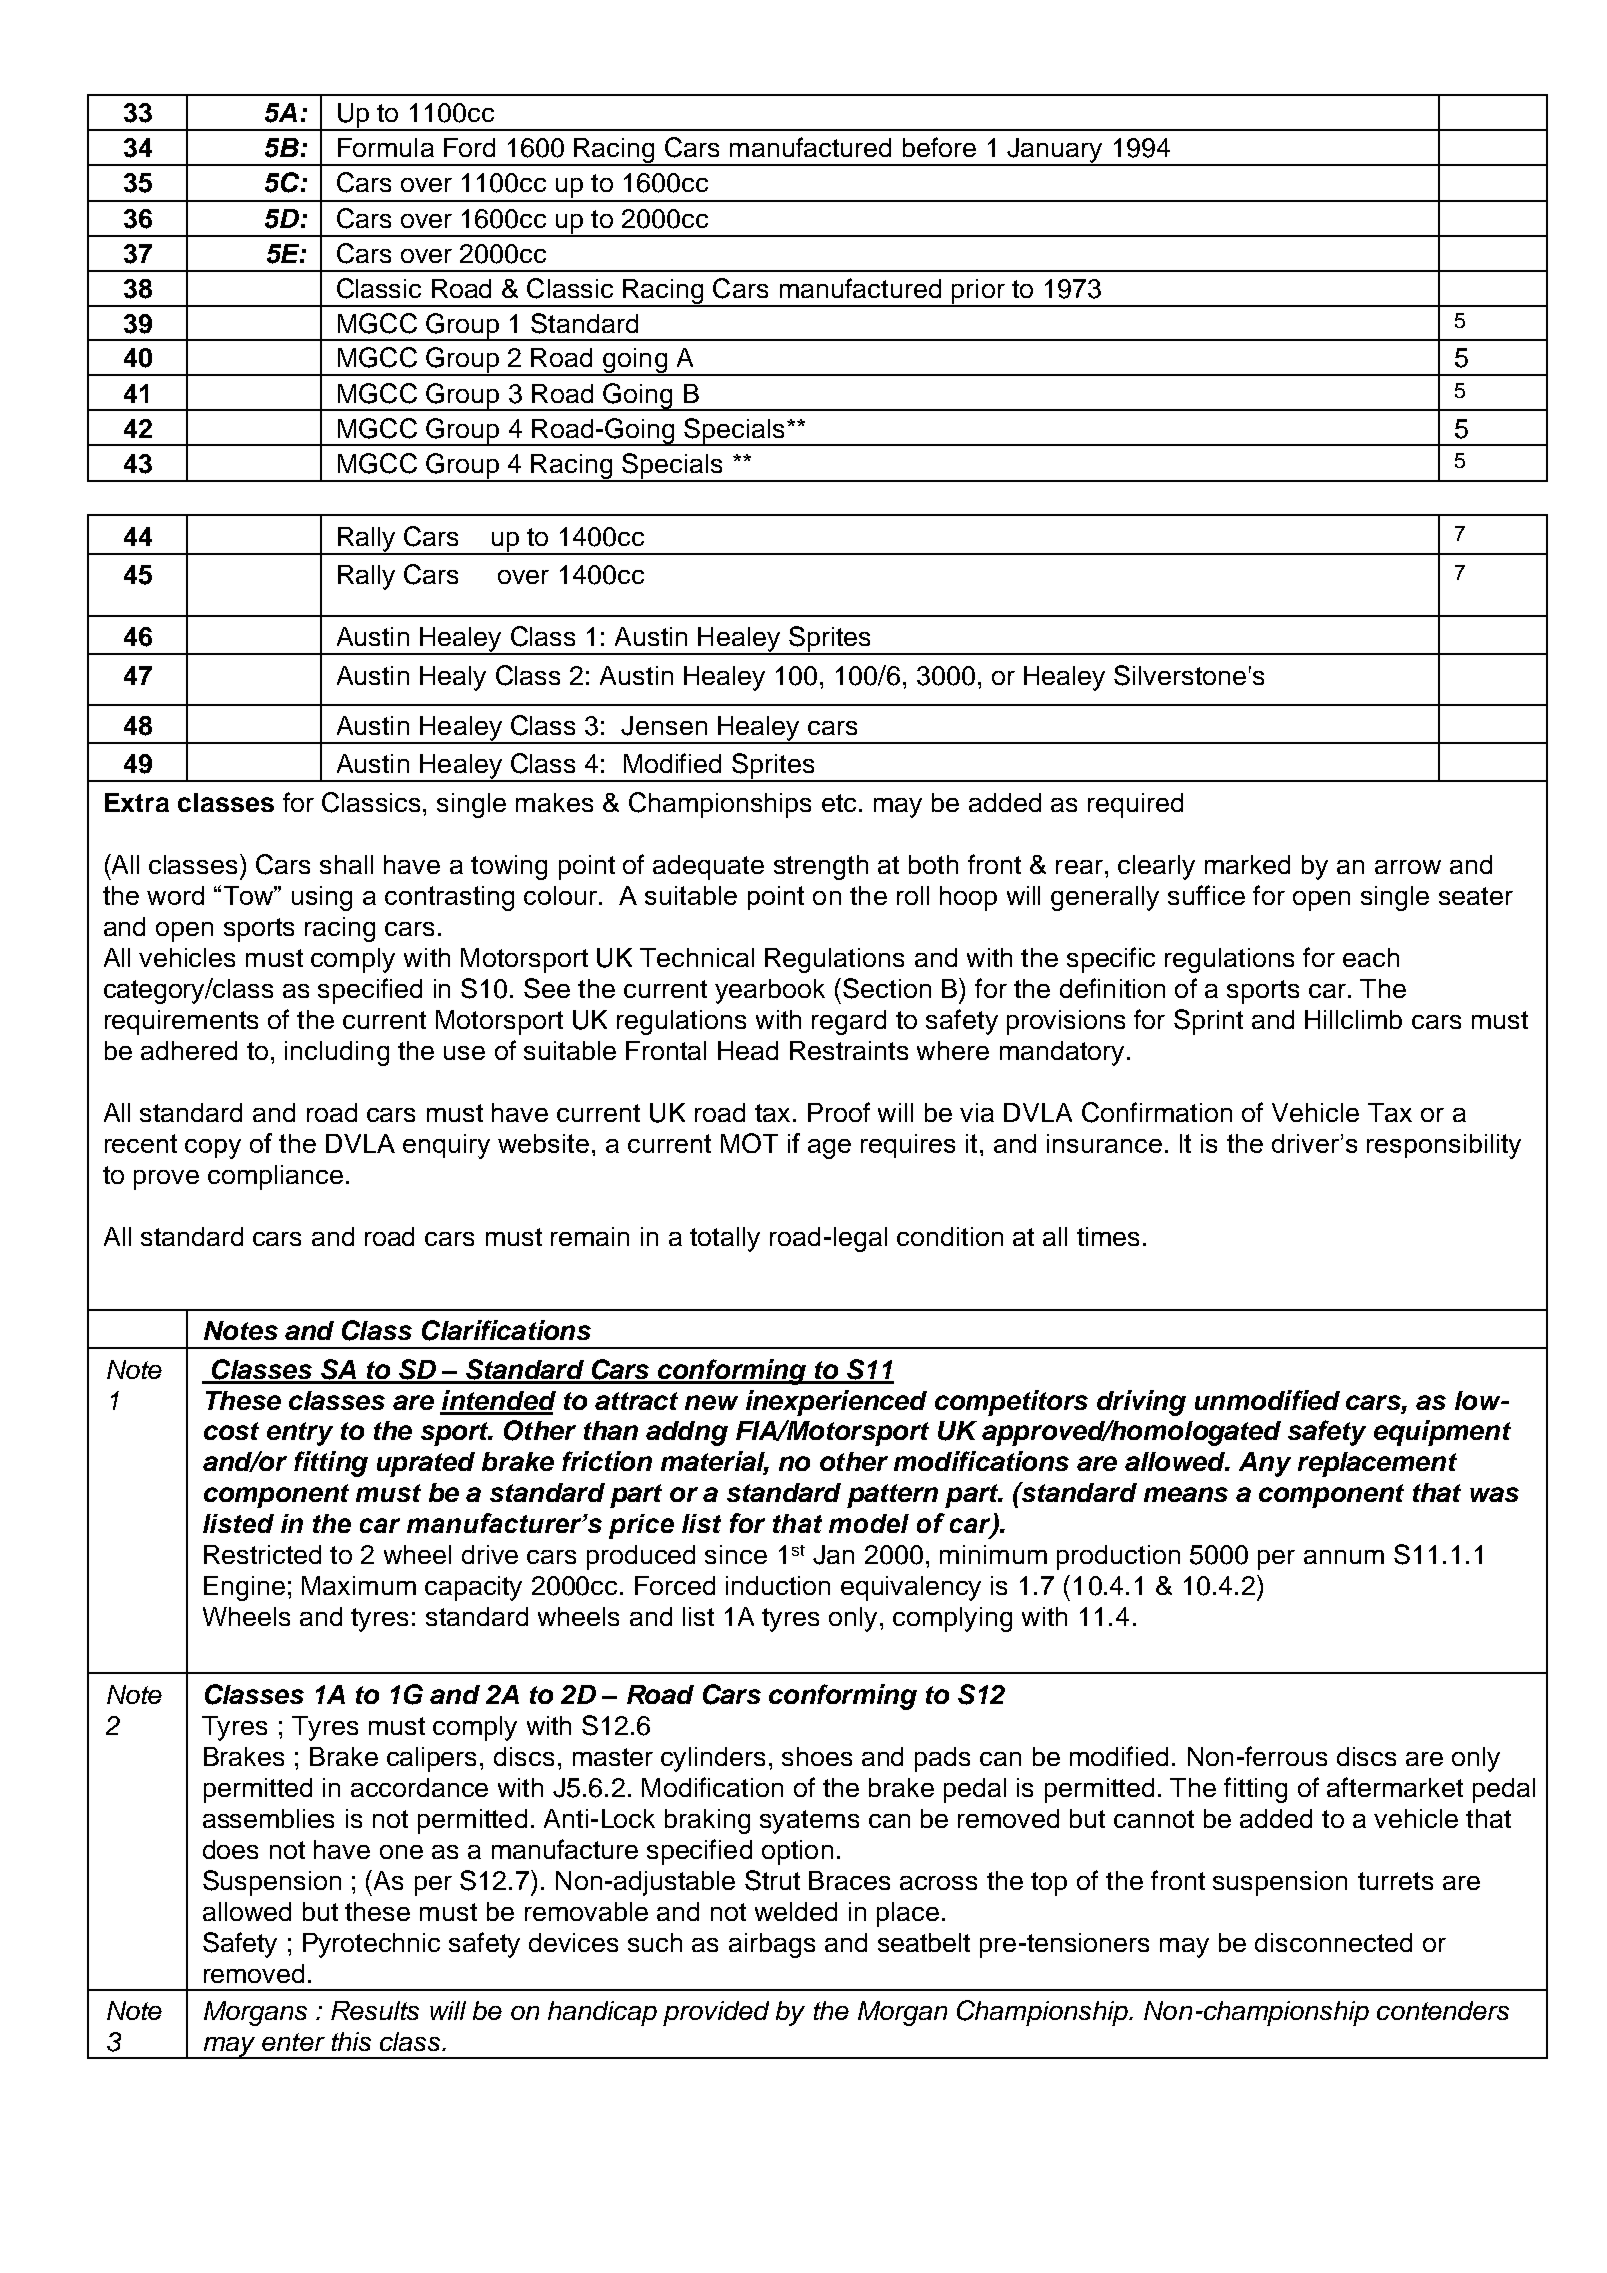 The width and height of the screenshot is (1607, 2273). Describe the element at coordinates (293, 2042) in the screenshot. I see `enter` at that location.
